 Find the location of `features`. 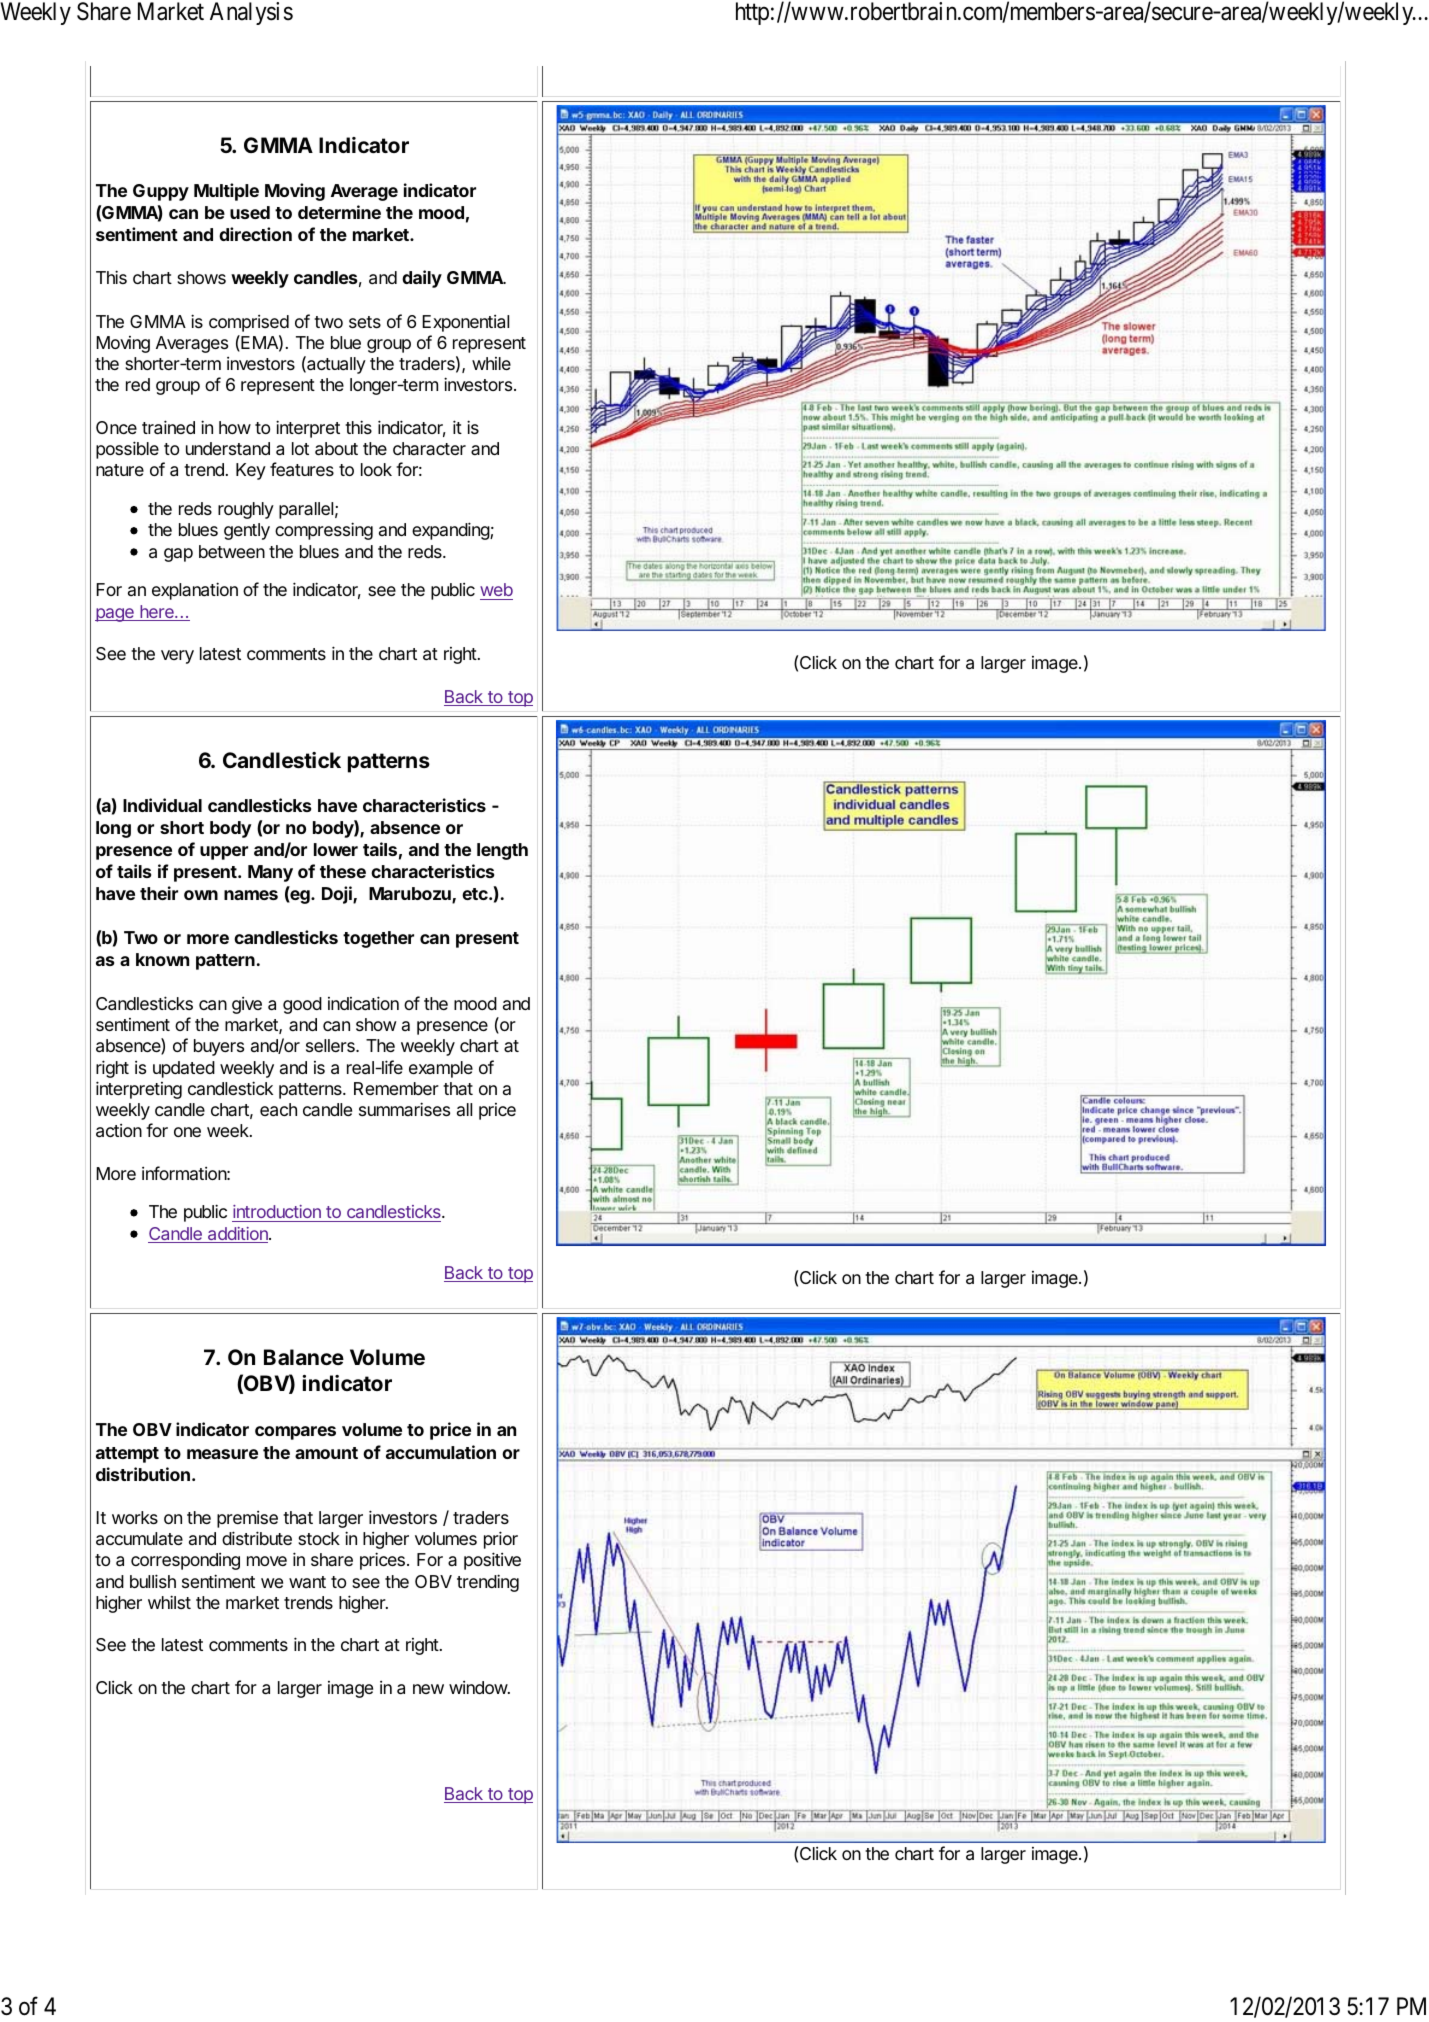

features is located at coordinates (302, 469).
